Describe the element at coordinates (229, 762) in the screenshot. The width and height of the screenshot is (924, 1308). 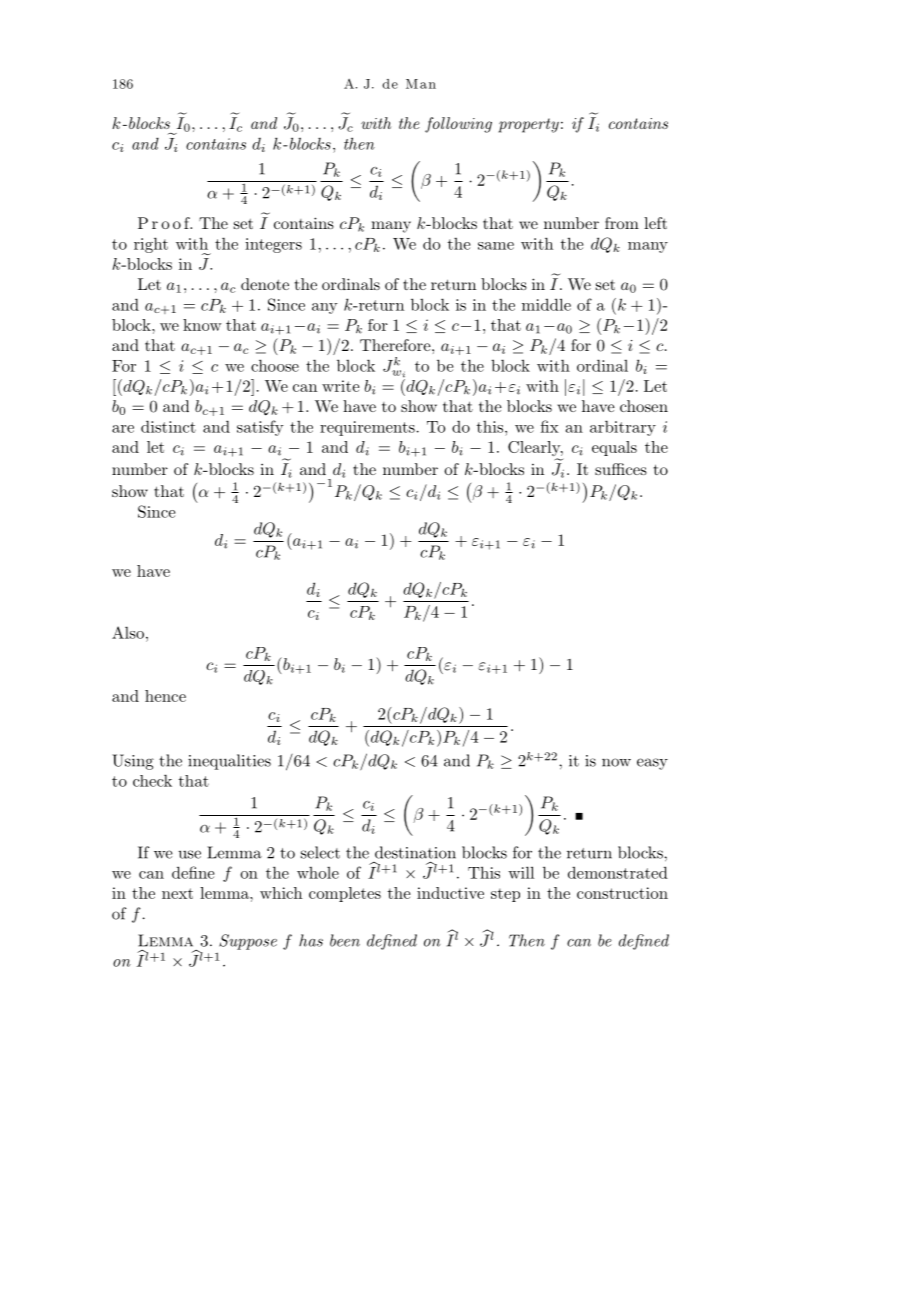
I see `inequalities` at that location.
